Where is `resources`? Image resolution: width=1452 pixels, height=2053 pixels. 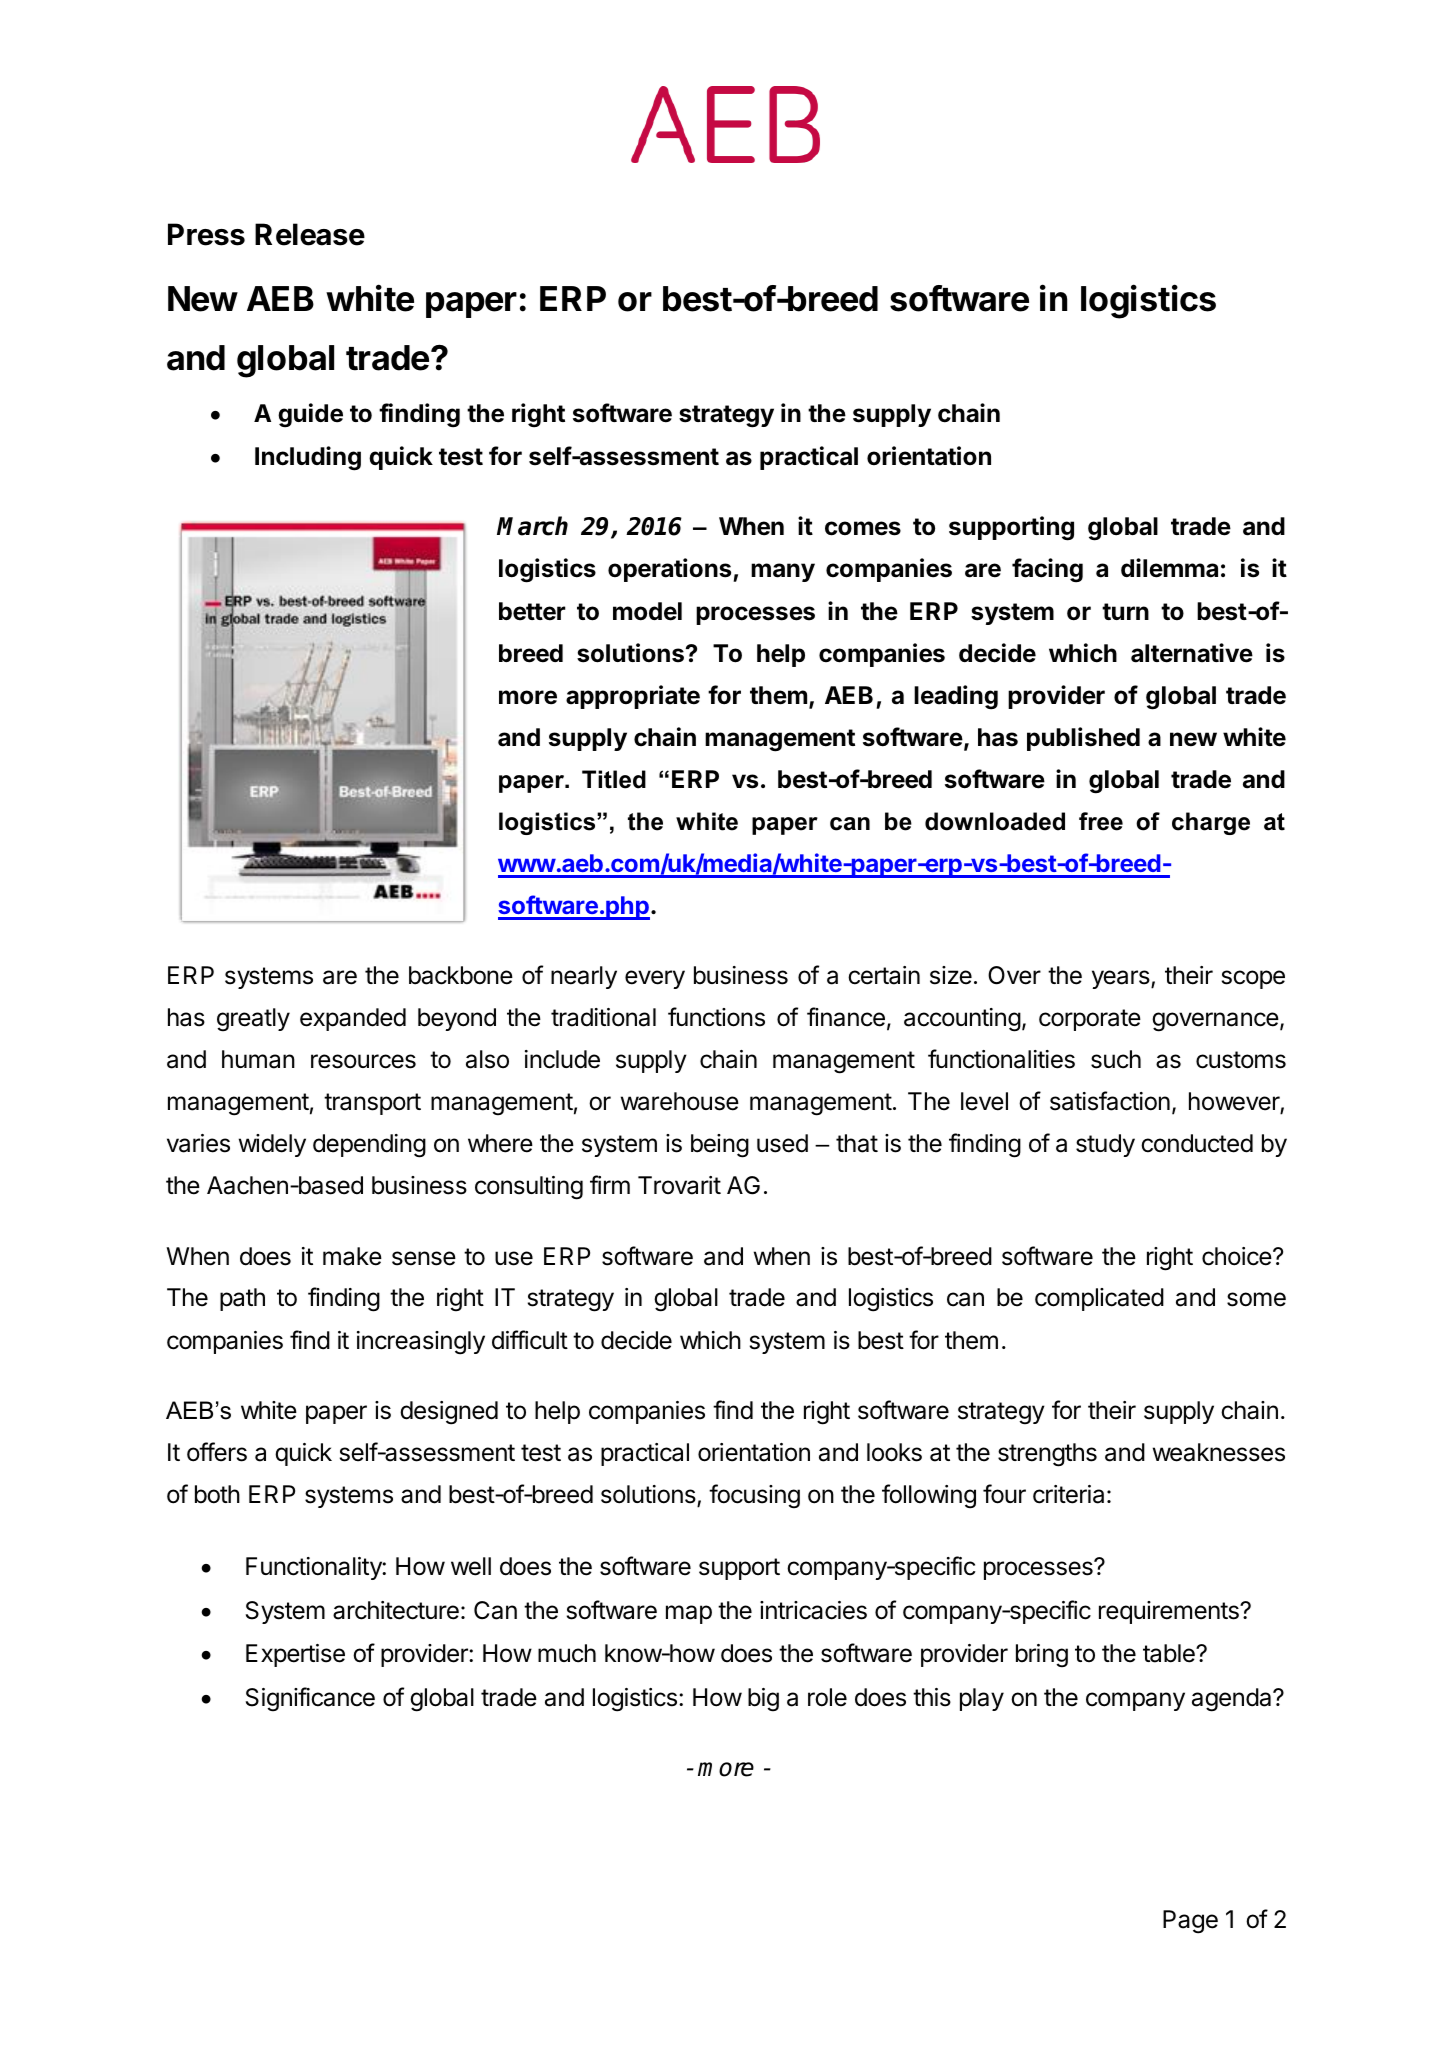 resources is located at coordinates (363, 1061).
